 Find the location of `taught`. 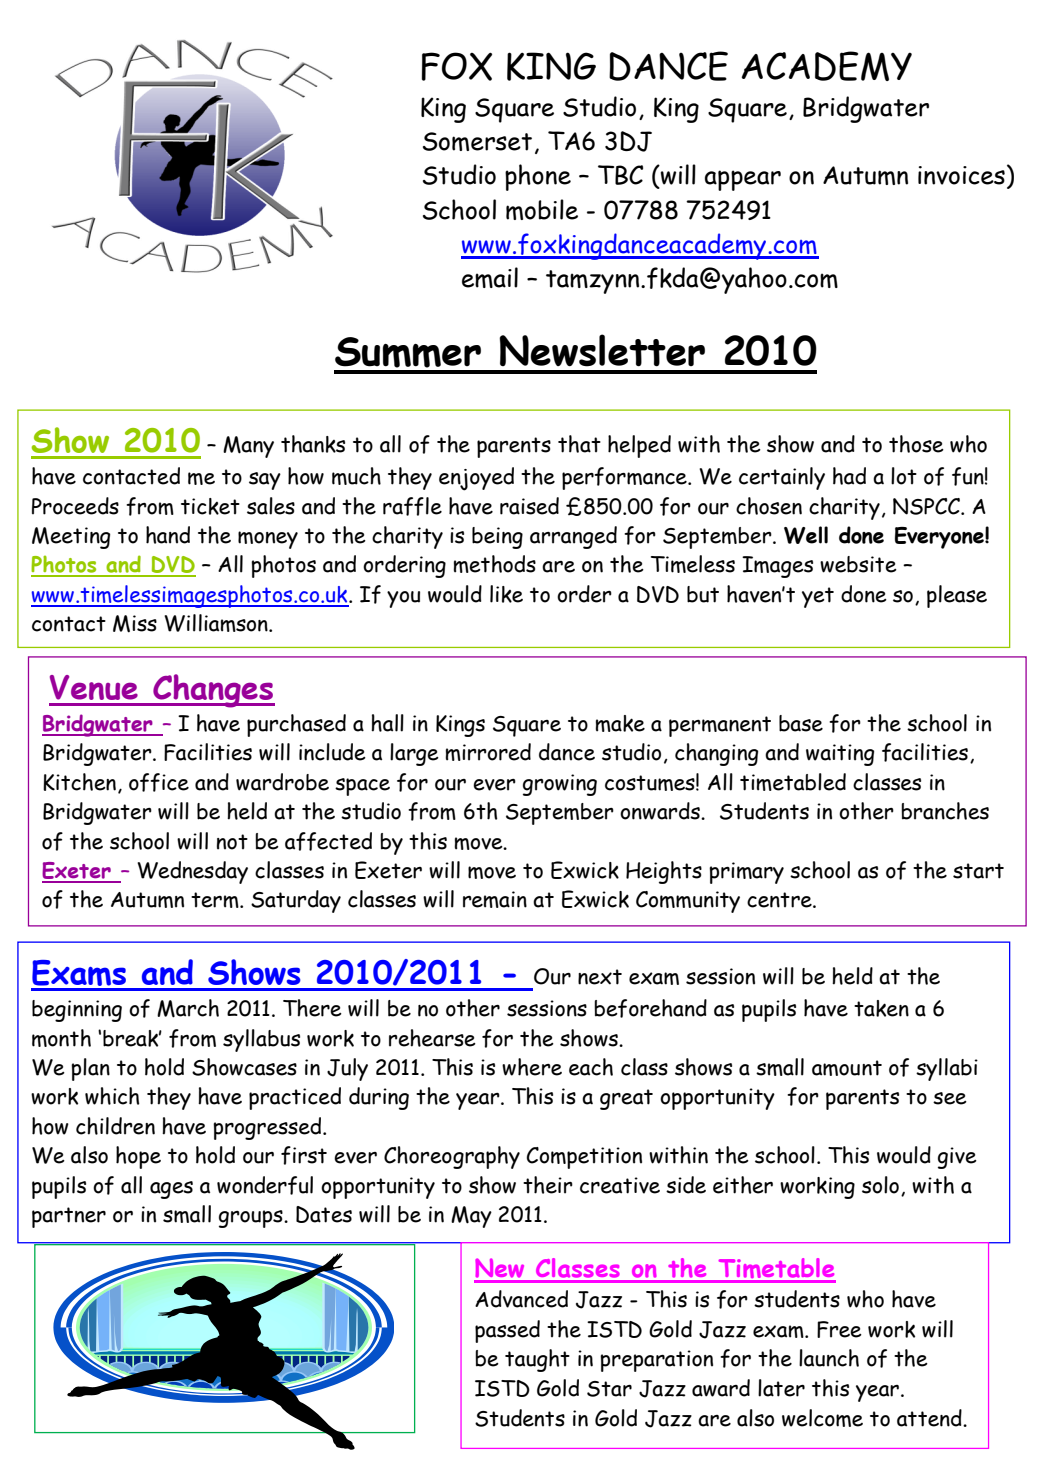

taught is located at coordinates (537, 1360).
